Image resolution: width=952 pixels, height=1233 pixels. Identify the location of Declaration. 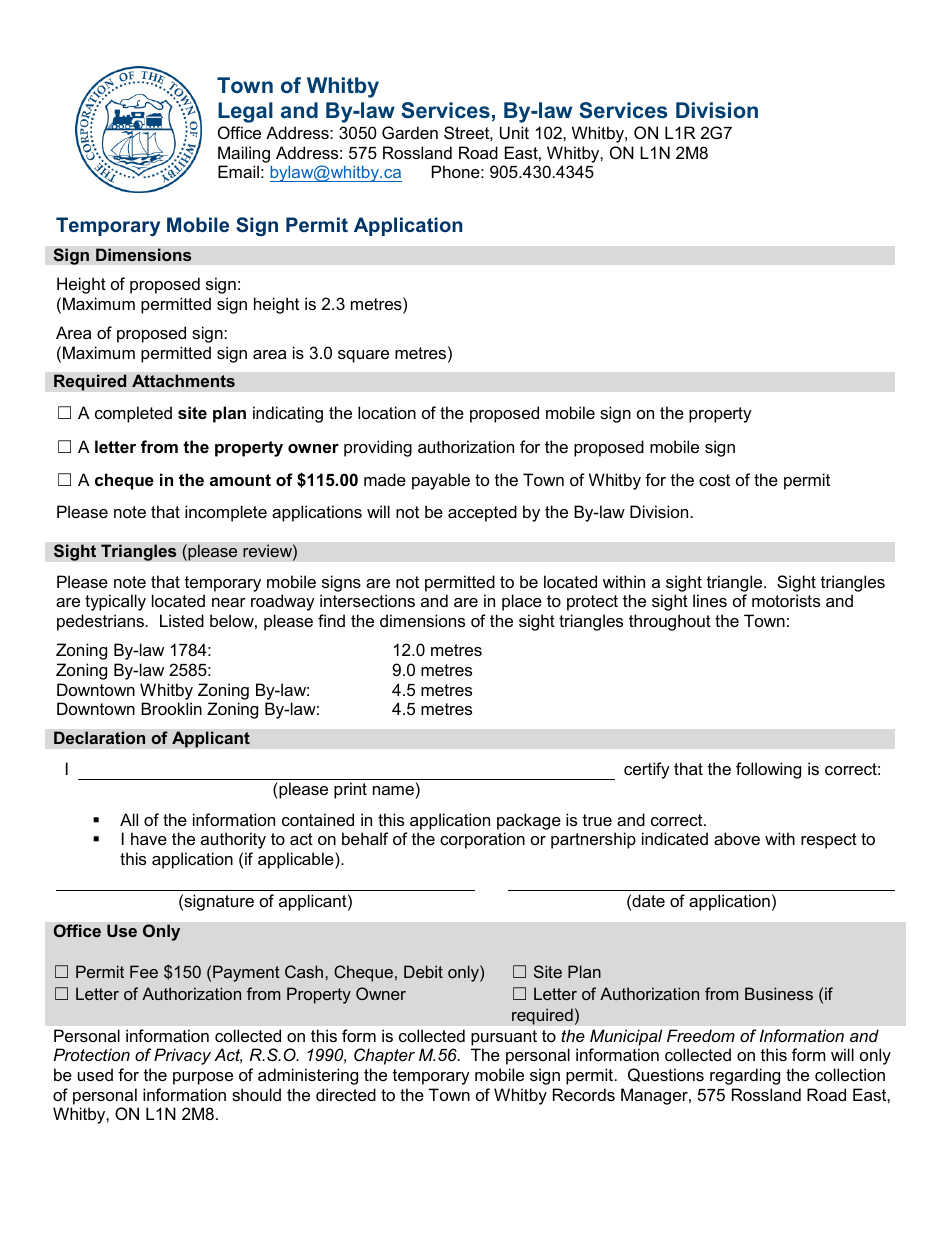
(99, 737).
